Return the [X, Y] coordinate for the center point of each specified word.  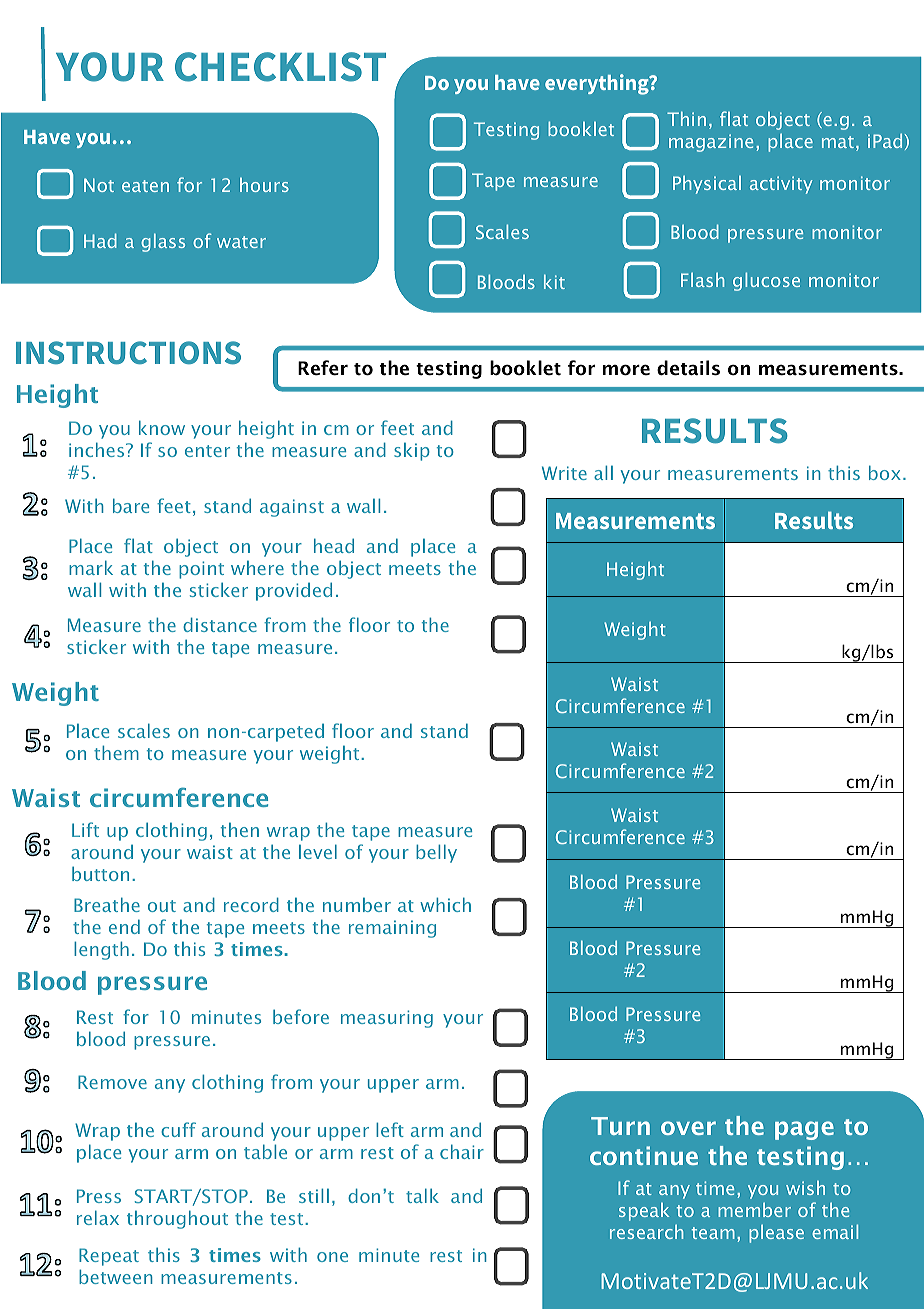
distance [220, 624]
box [885, 472]
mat [838, 142]
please [776, 1233]
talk [422, 1195]
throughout [177, 1219]
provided [294, 591]
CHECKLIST [280, 67]
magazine [711, 143]
